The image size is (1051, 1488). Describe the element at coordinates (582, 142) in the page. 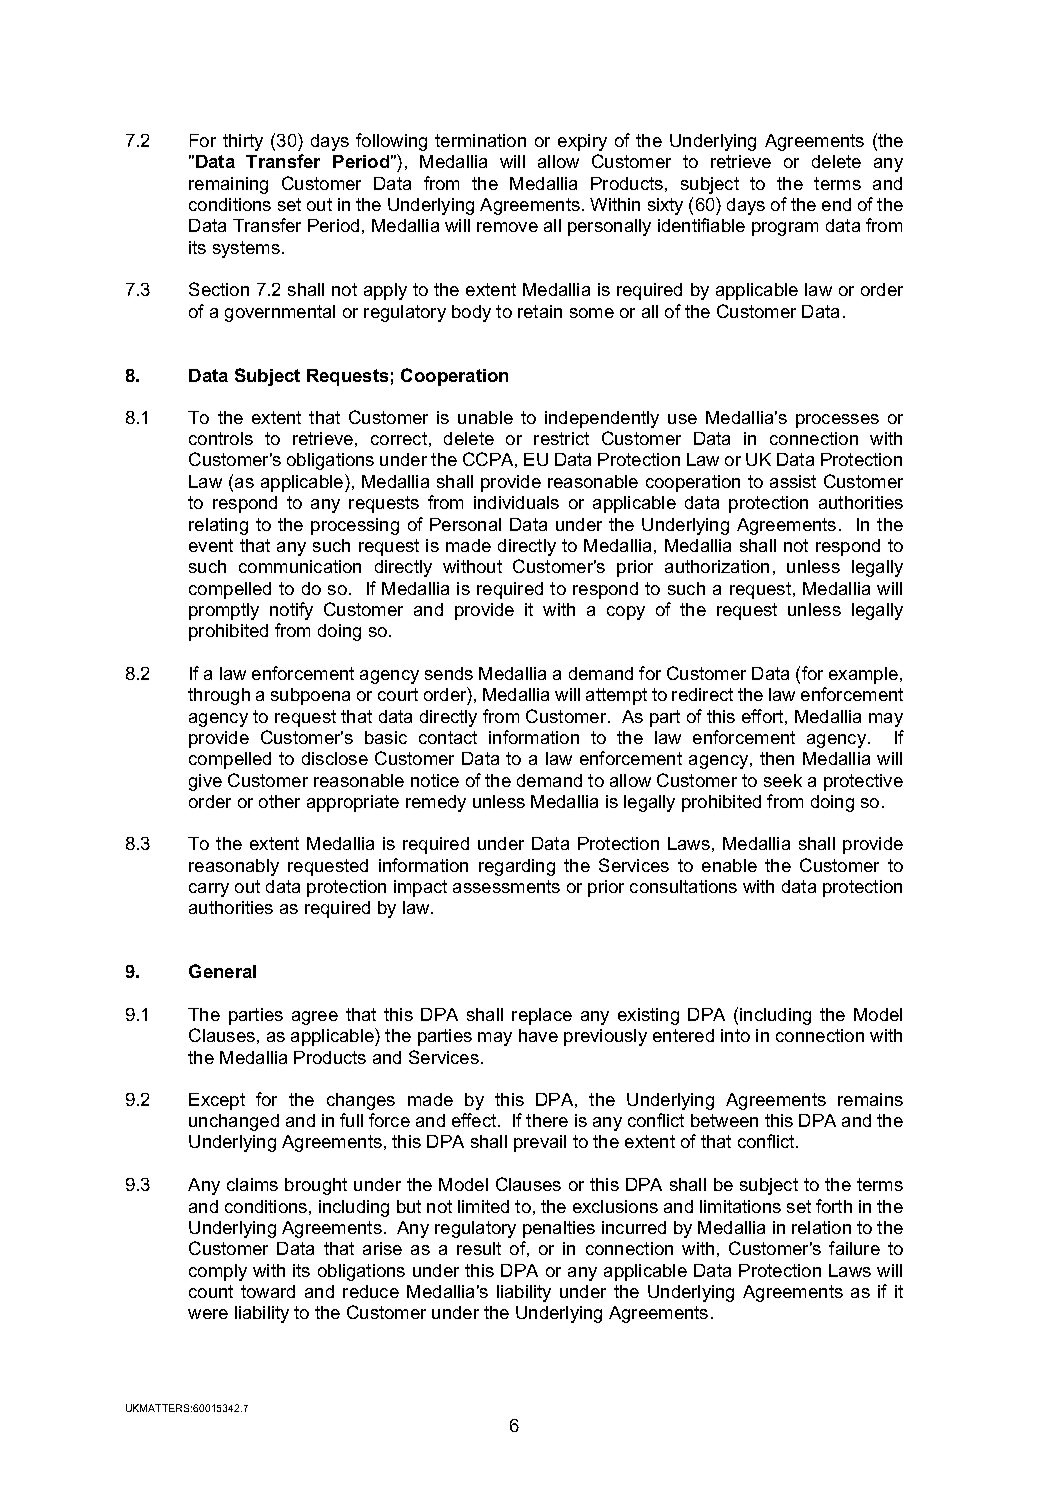

I see `expiry` at that location.
